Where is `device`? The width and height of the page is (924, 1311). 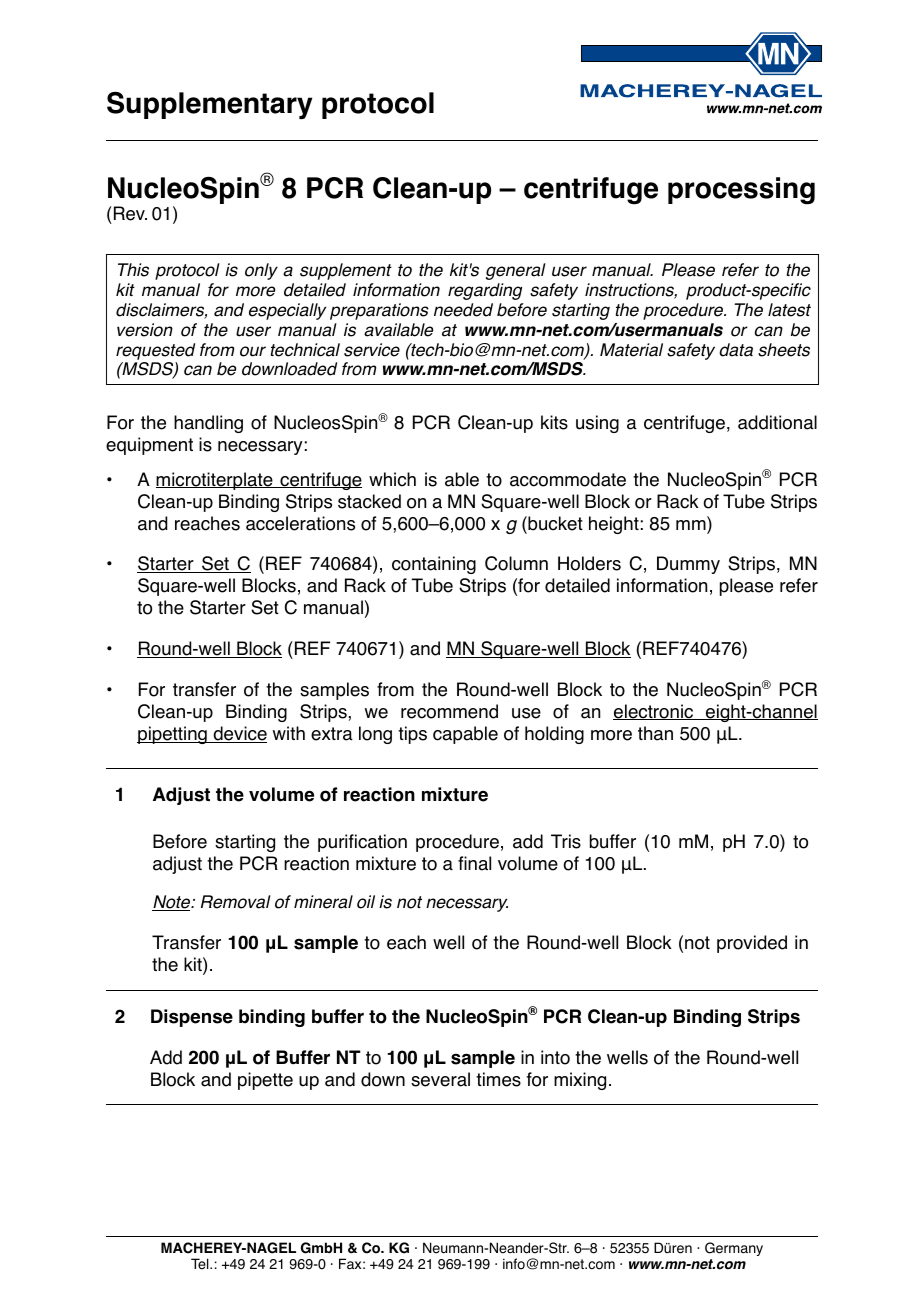
device is located at coordinates (239, 734).
